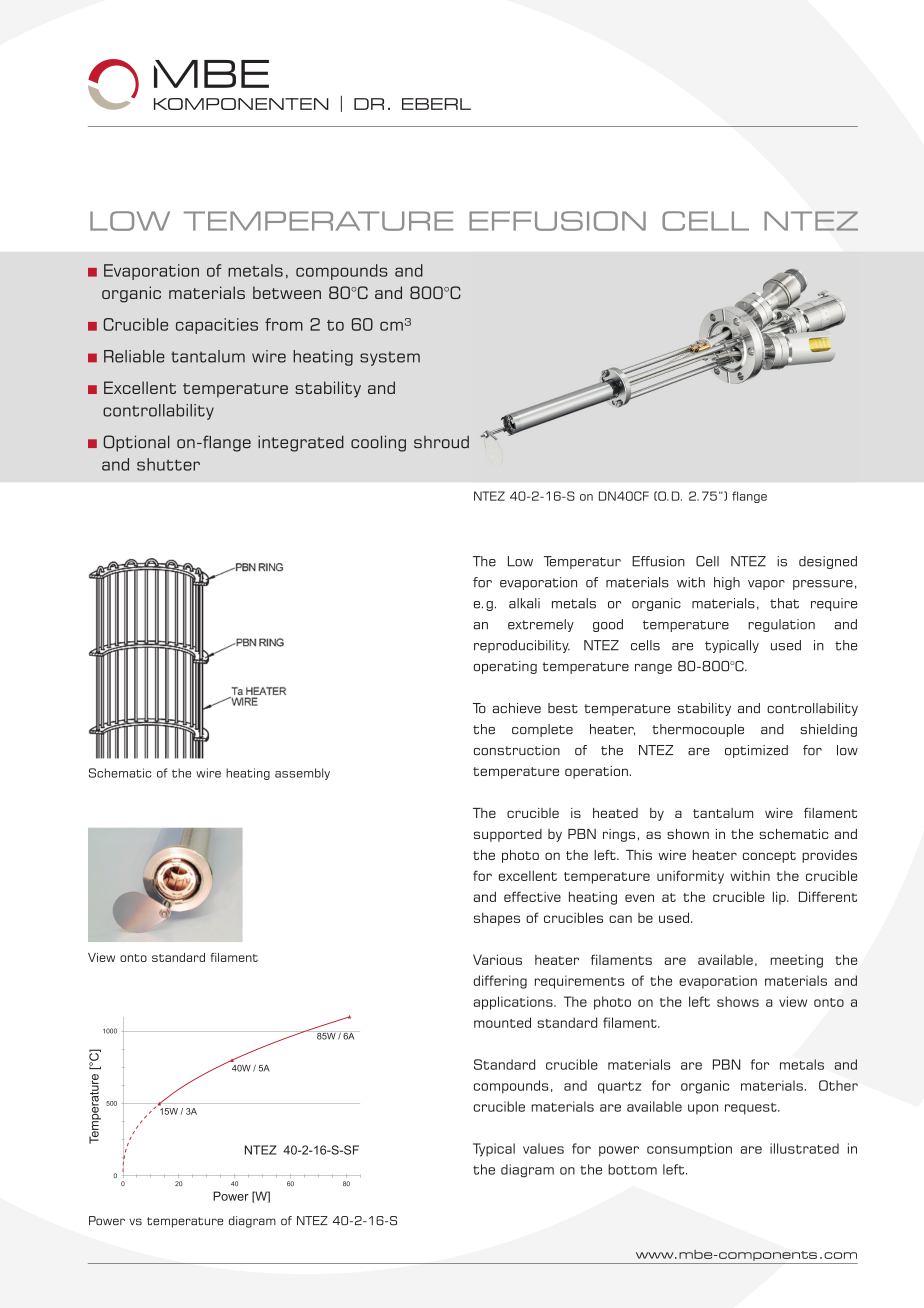 The width and height of the page is (924, 1308). What do you see at coordinates (390, 358) in the page?
I see `system` at bounding box center [390, 358].
